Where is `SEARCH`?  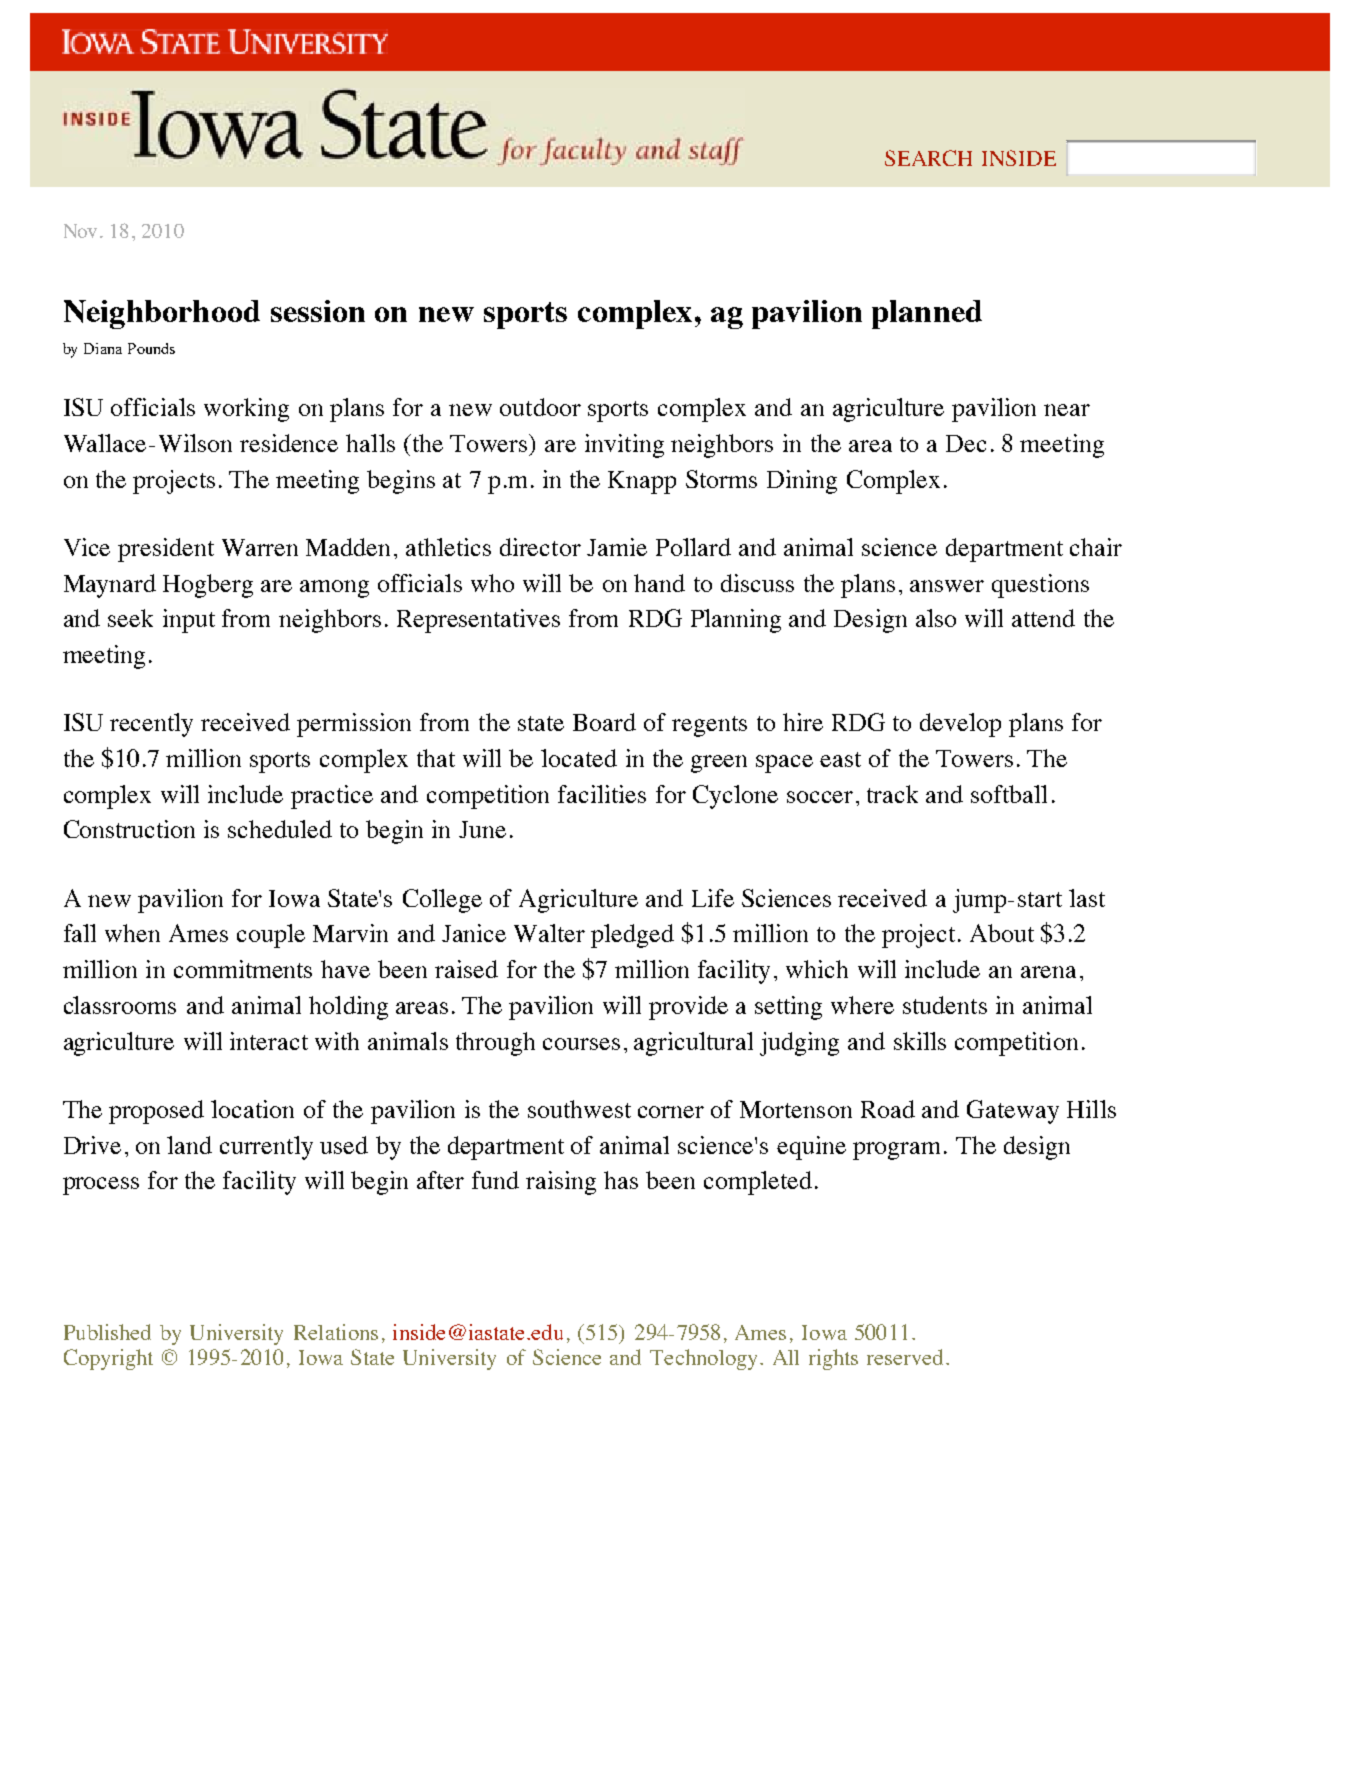 SEARCH is located at coordinates (928, 158).
